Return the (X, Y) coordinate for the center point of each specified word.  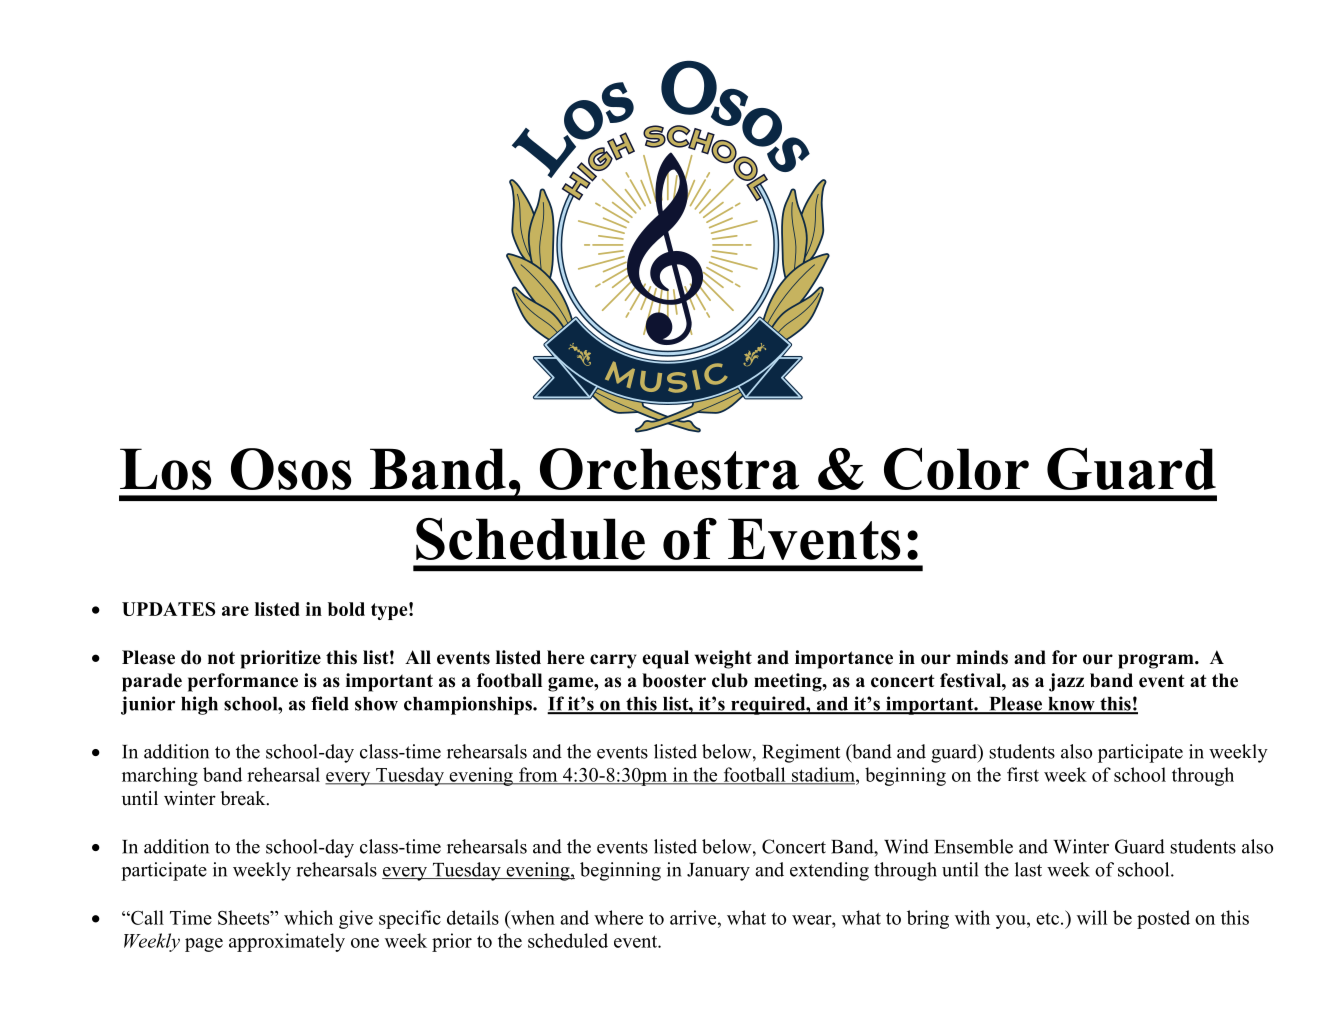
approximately (287, 942)
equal (665, 659)
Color (956, 469)
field (330, 703)
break (244, 798)
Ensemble (973, 846)
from (538, 775)
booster (674, 680)
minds (982, 657)
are (235, 611)
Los (166, 469)
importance (844, 659)
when (532, 917)
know (1071, 705)
